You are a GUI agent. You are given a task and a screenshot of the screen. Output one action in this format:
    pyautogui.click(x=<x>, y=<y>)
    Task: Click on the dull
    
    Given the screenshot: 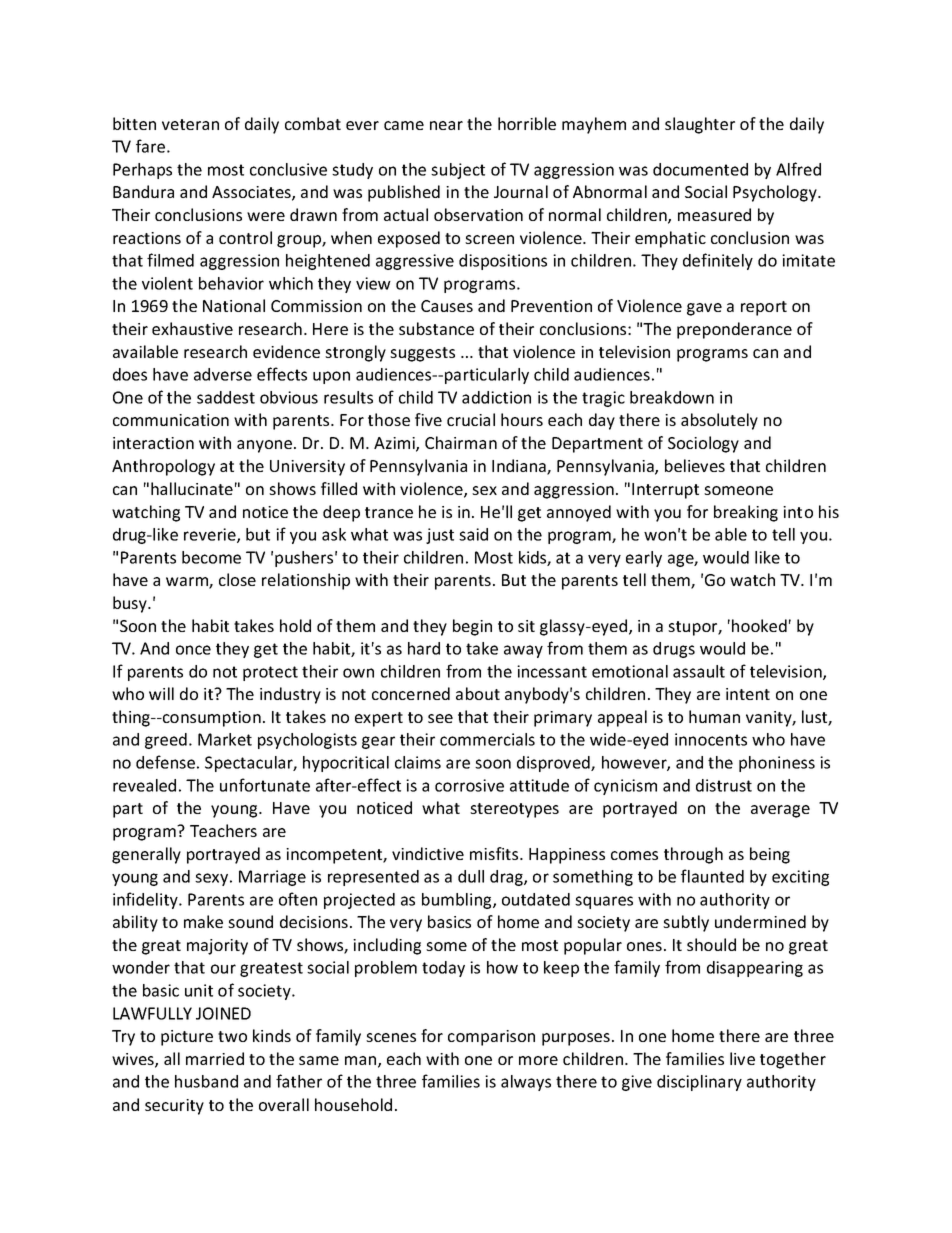 What is the action you would take?
    pyautogui.click(x=471, y=876)
